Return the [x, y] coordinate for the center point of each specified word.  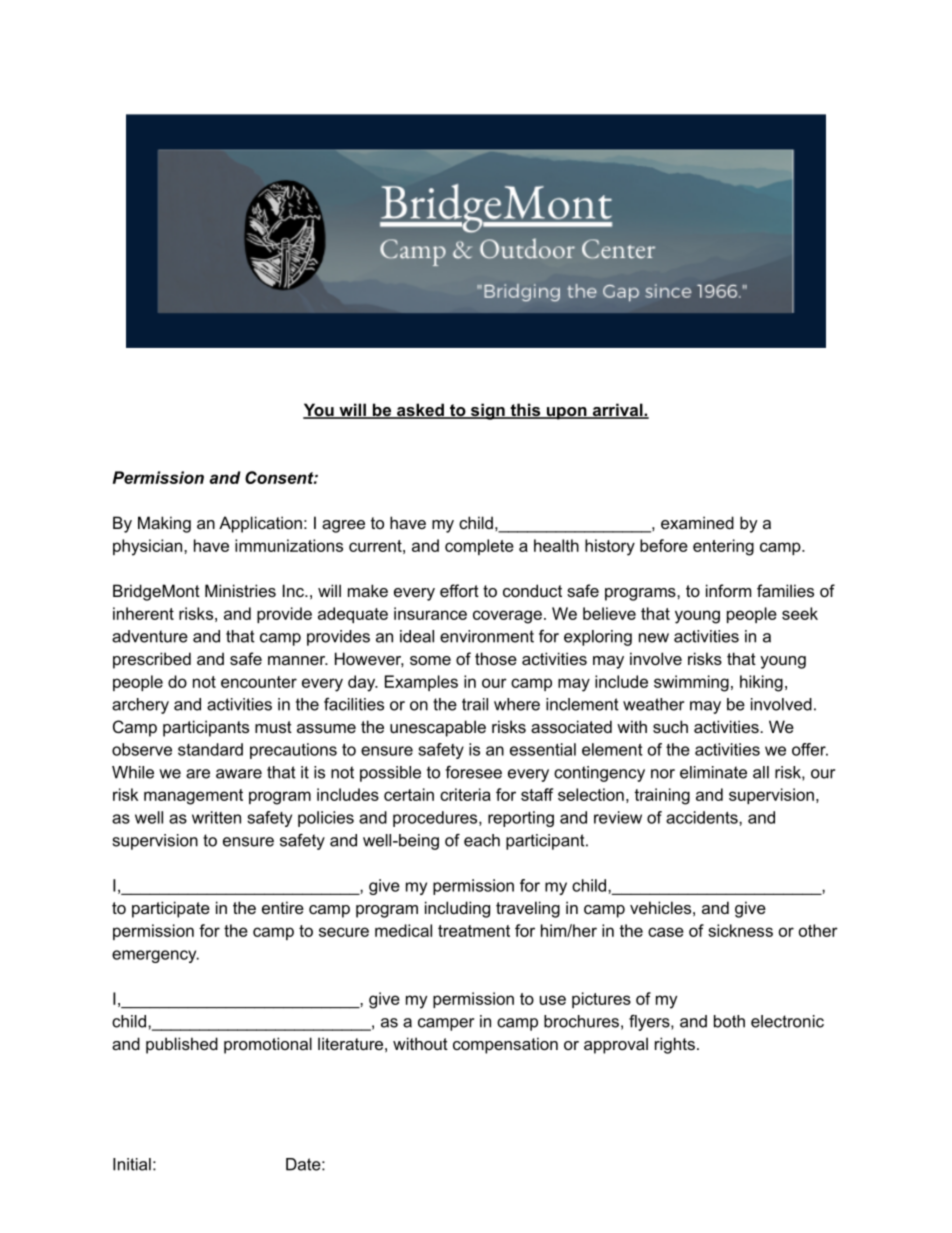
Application [260, 524]
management [193, 797]
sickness [740, 930]
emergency [155, 956]
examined [697, 522]
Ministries [240, 590]
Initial [132, 1164]
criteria [465, 794]
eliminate [713, 772]
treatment [474, 931]
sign [488, 411]
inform [728, 590]
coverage [507, 617]
